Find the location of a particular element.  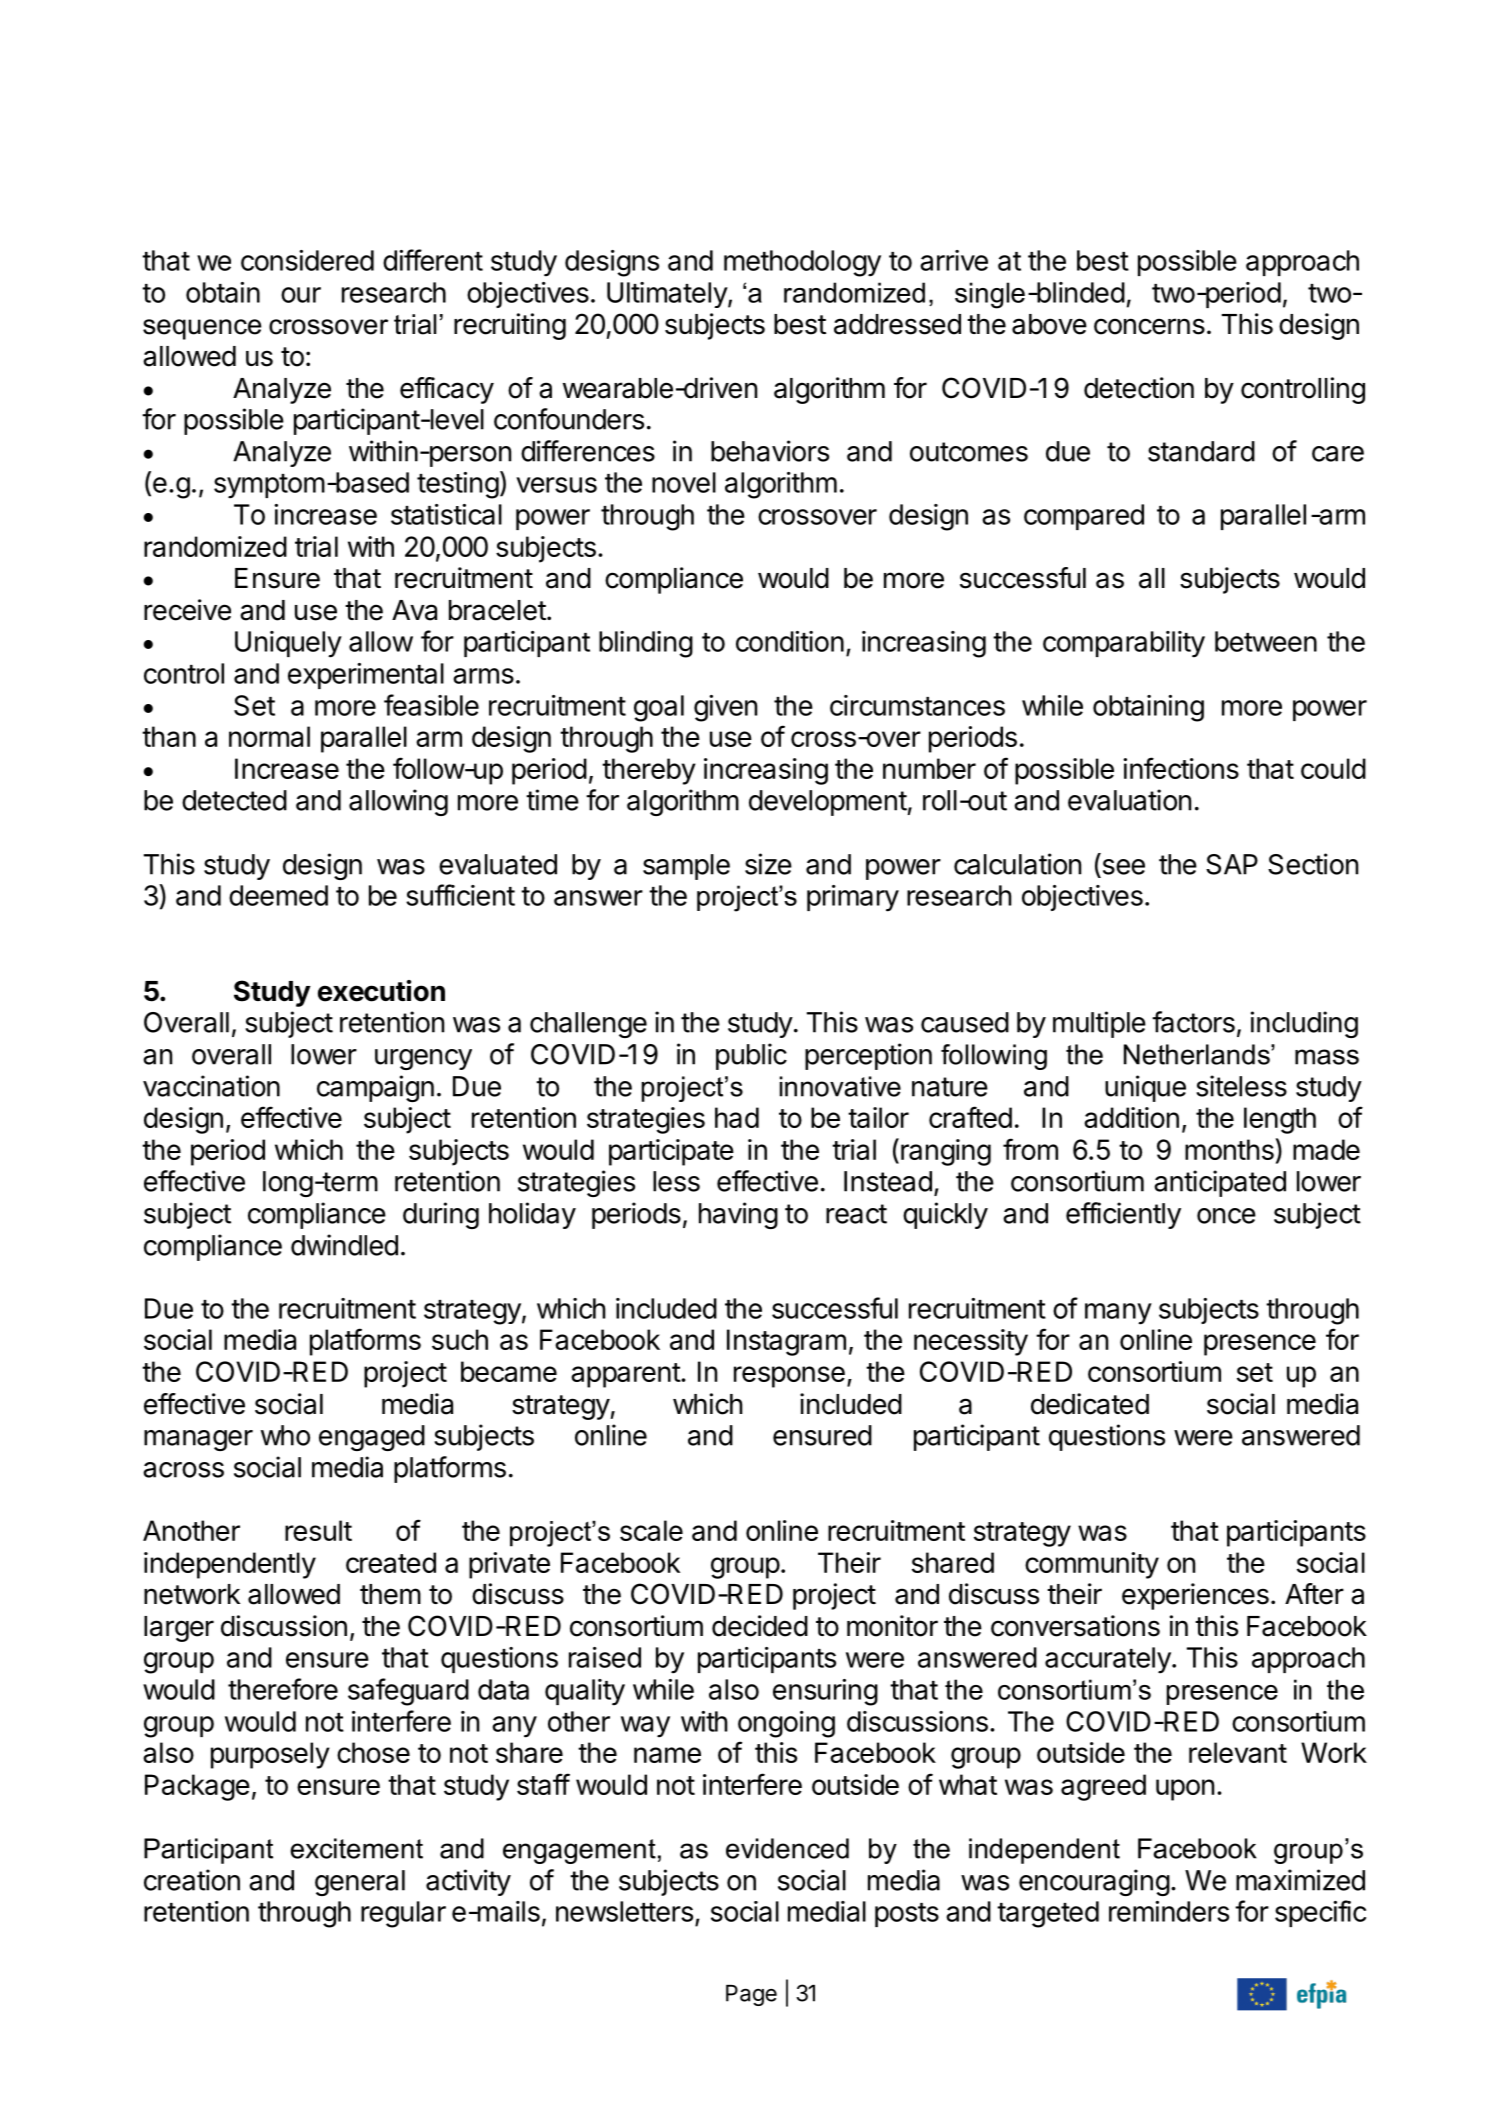

considered is located at coordinates (307, 260).
